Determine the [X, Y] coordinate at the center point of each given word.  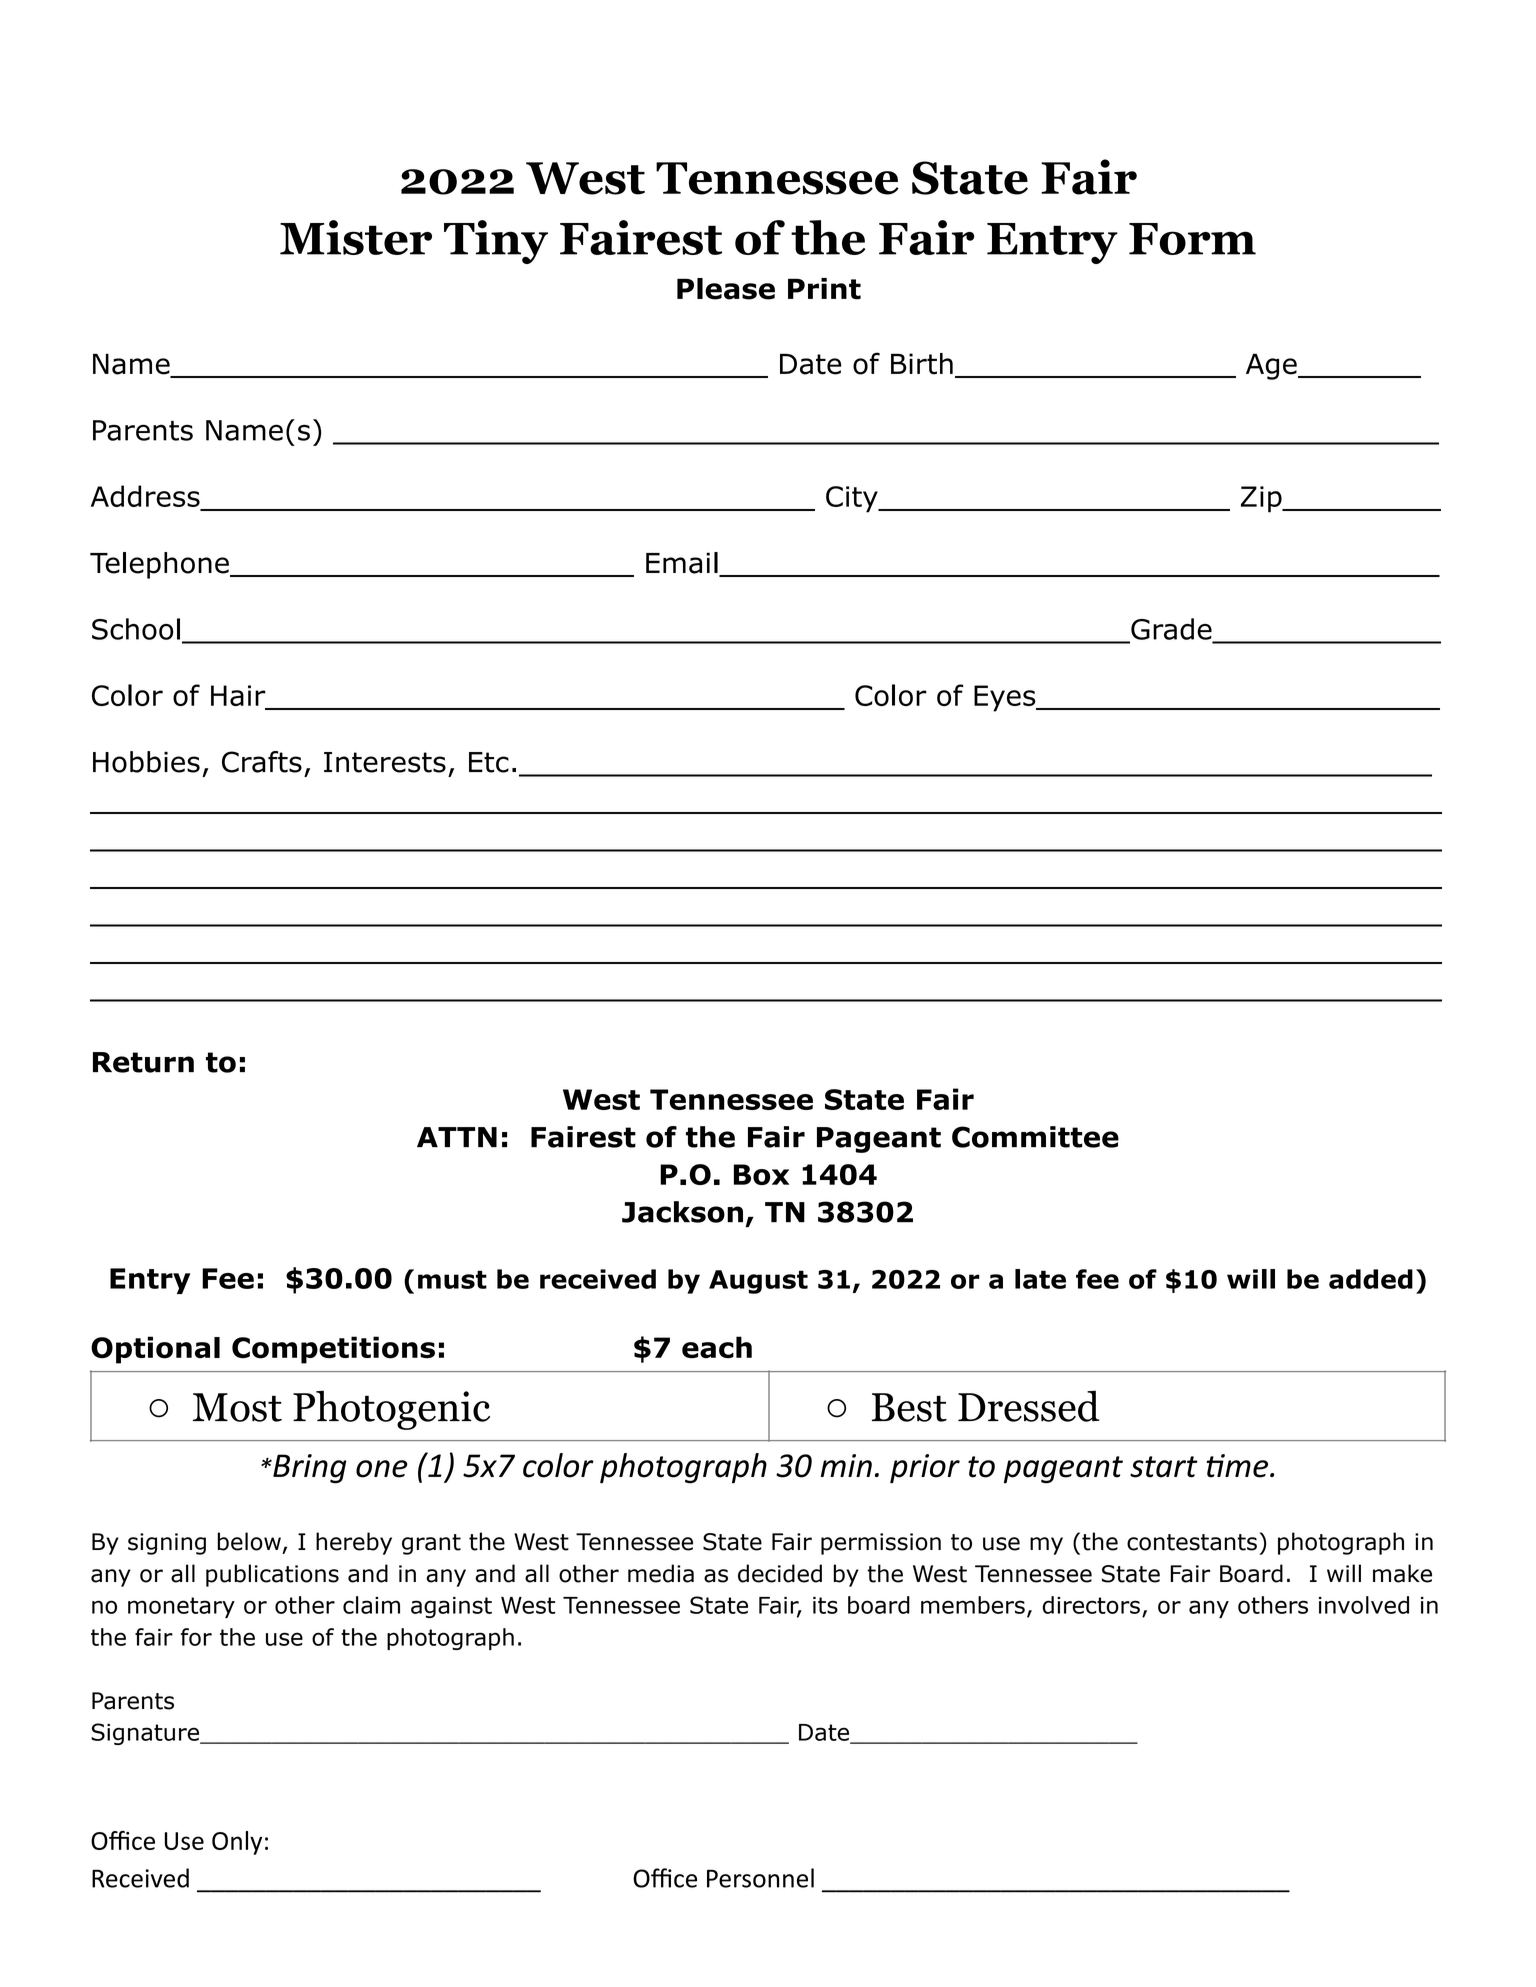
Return [143, 1062]
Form [1192, 239]
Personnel [760, 1878]
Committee [1035, 1137]
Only [237, 1843]
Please [726, 289]
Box [761, 1174]
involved [1364, 1605]
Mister [356, 237]
